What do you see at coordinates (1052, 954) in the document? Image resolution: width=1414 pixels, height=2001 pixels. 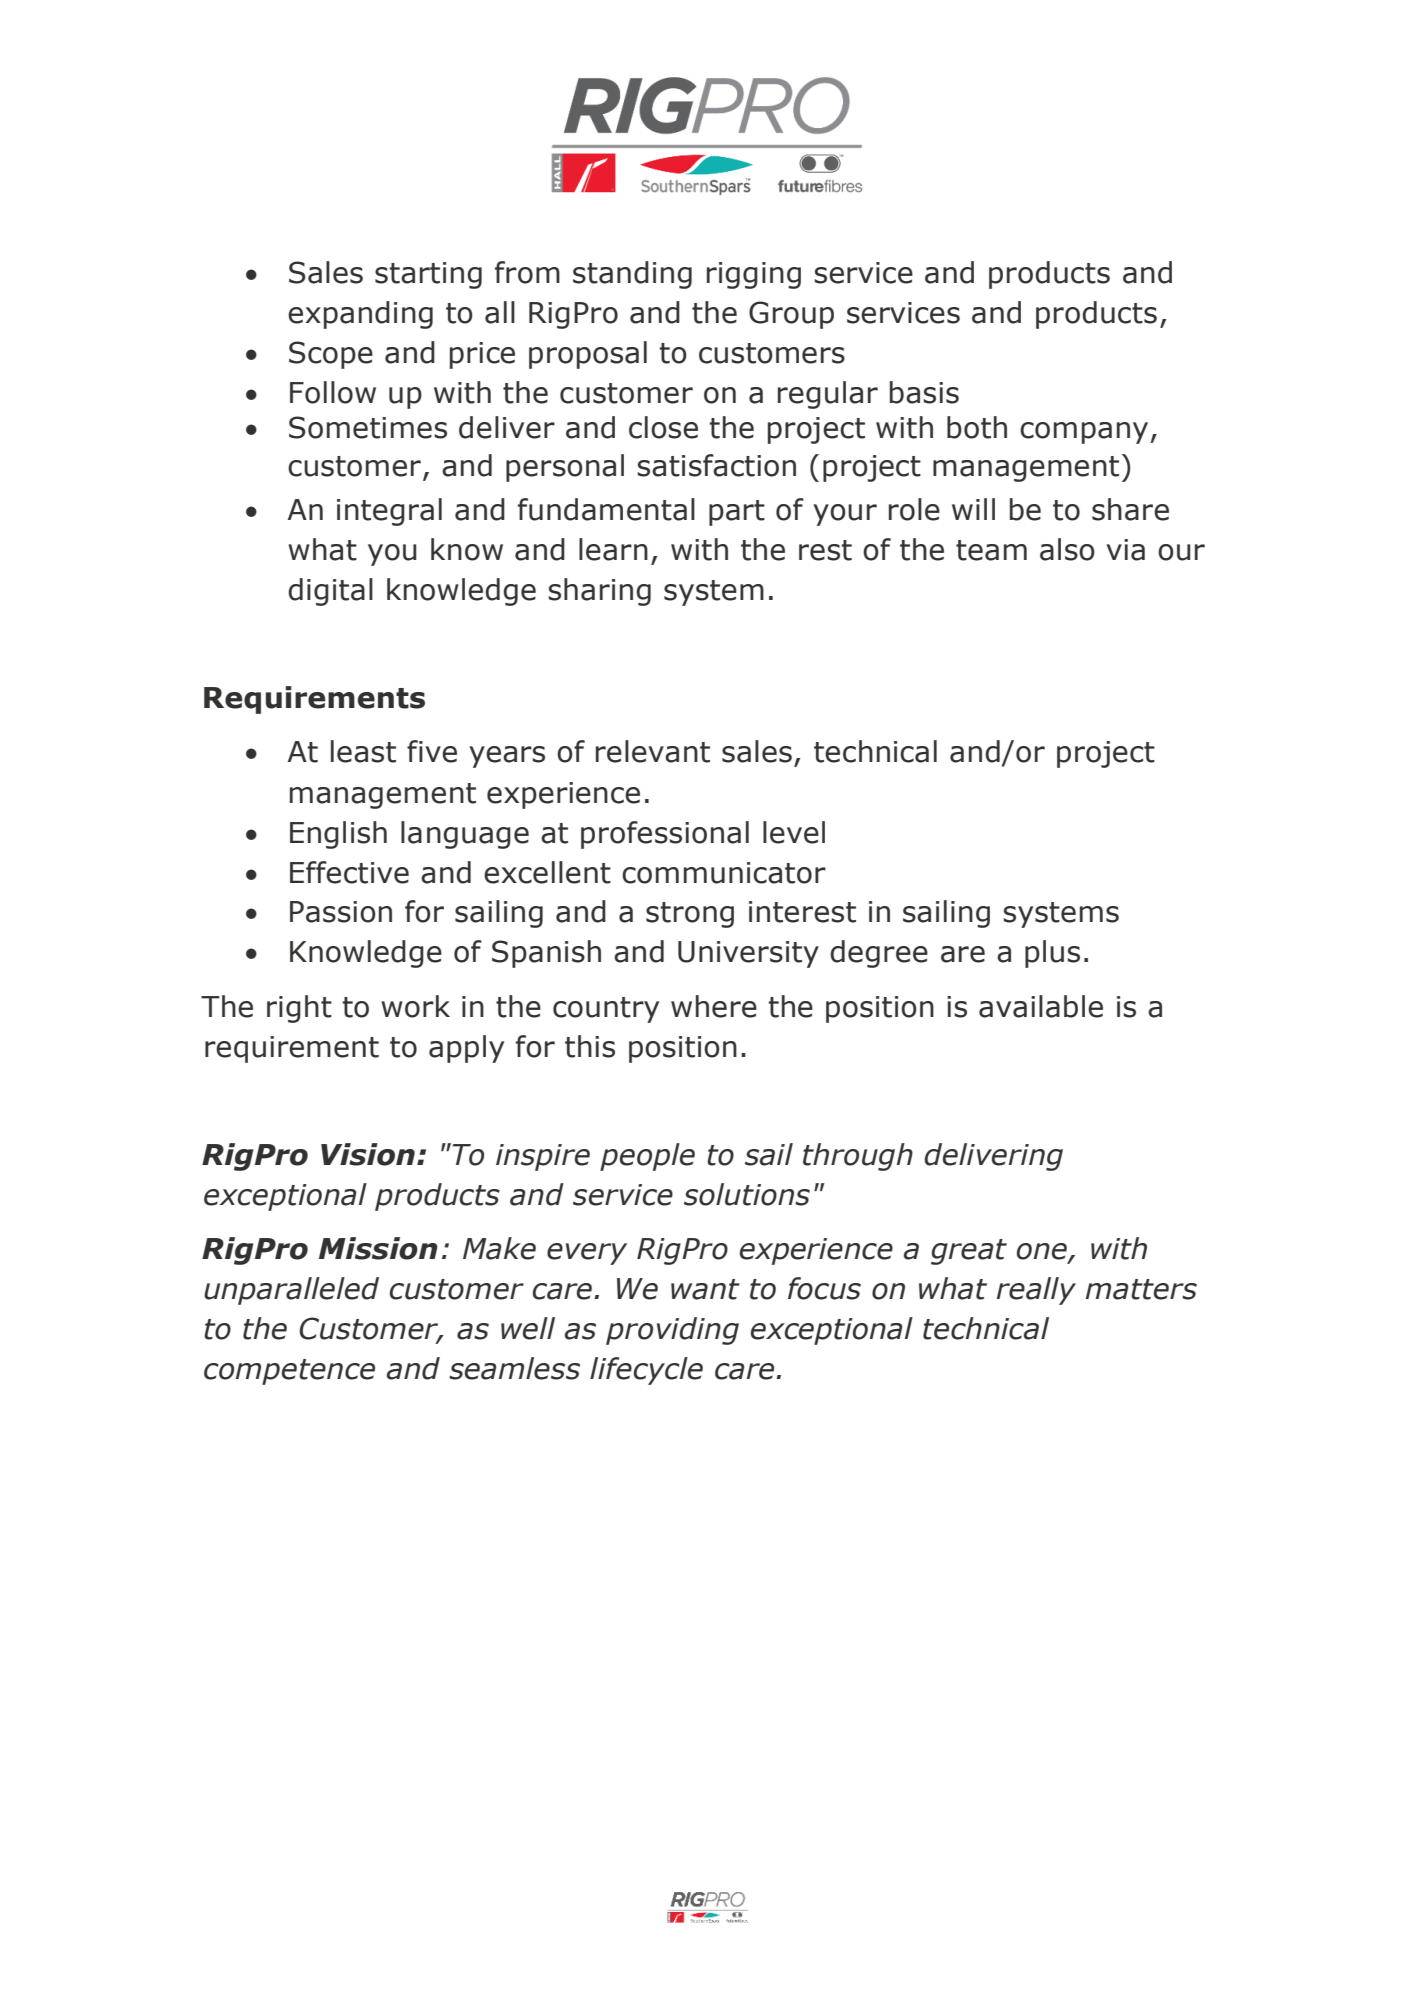 I see `plus` at bounding box center [1052, 954].
